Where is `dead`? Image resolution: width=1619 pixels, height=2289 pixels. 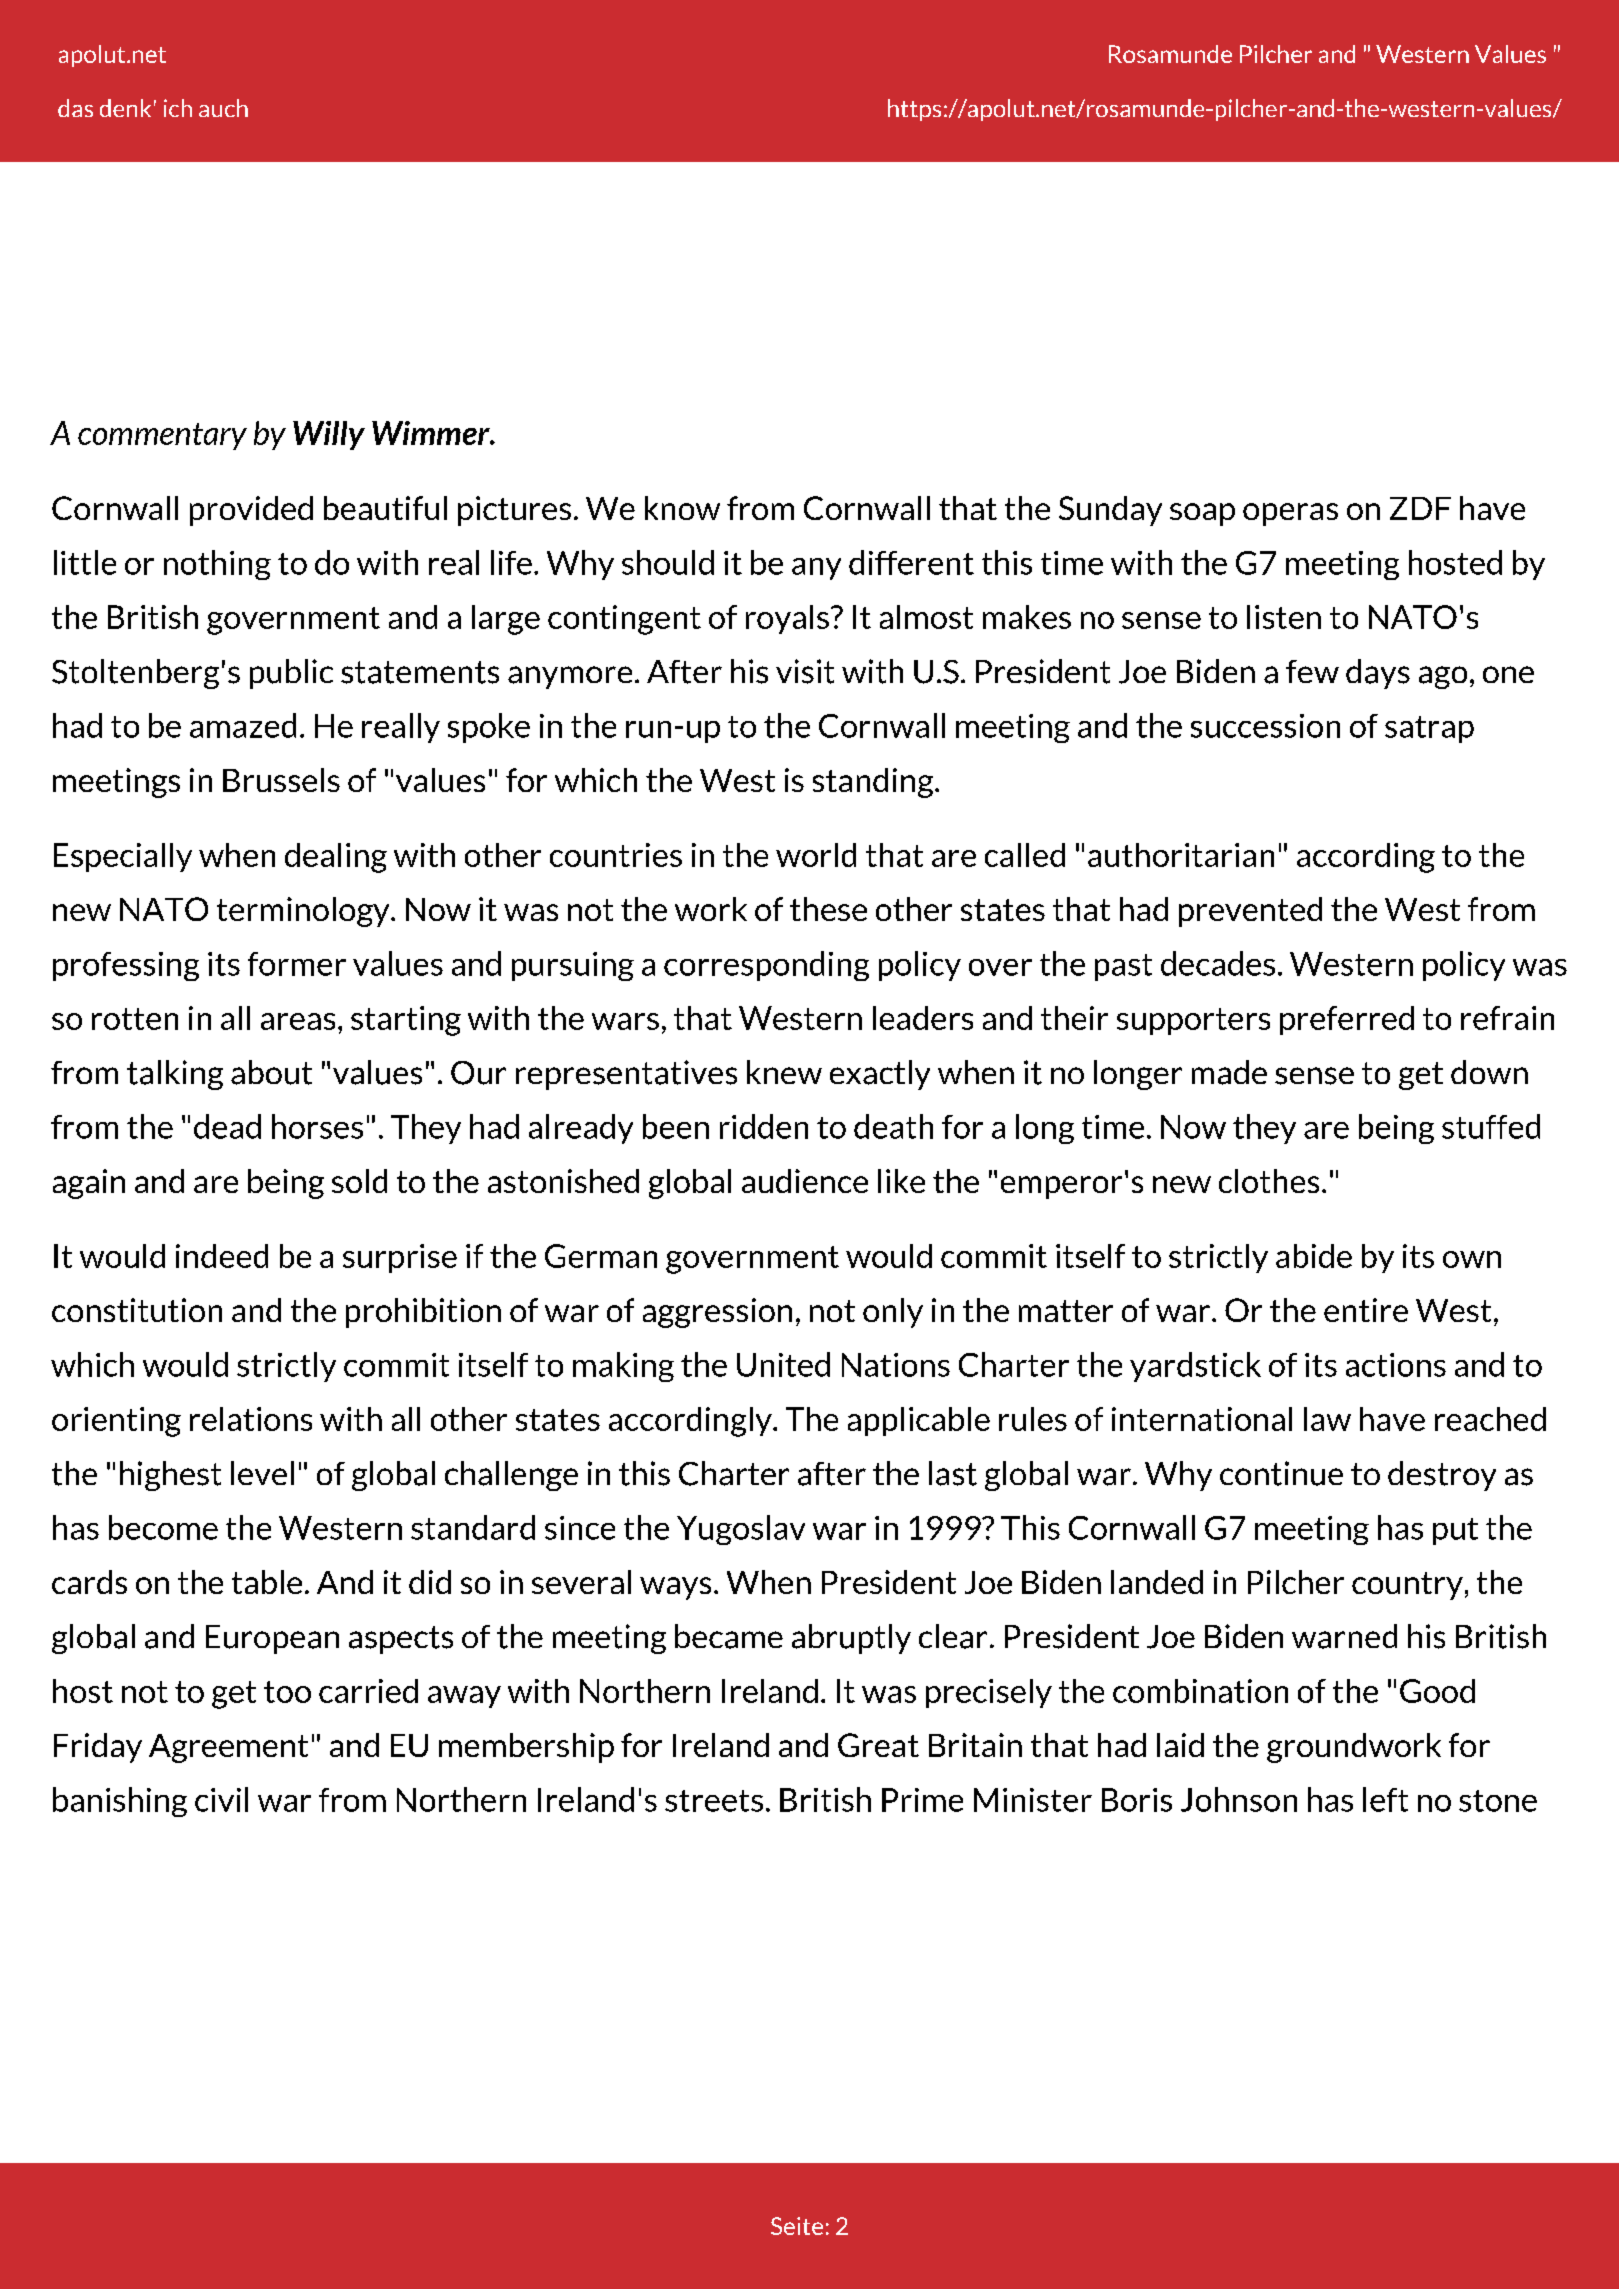
dead is located at coordinates (227, 1126).
